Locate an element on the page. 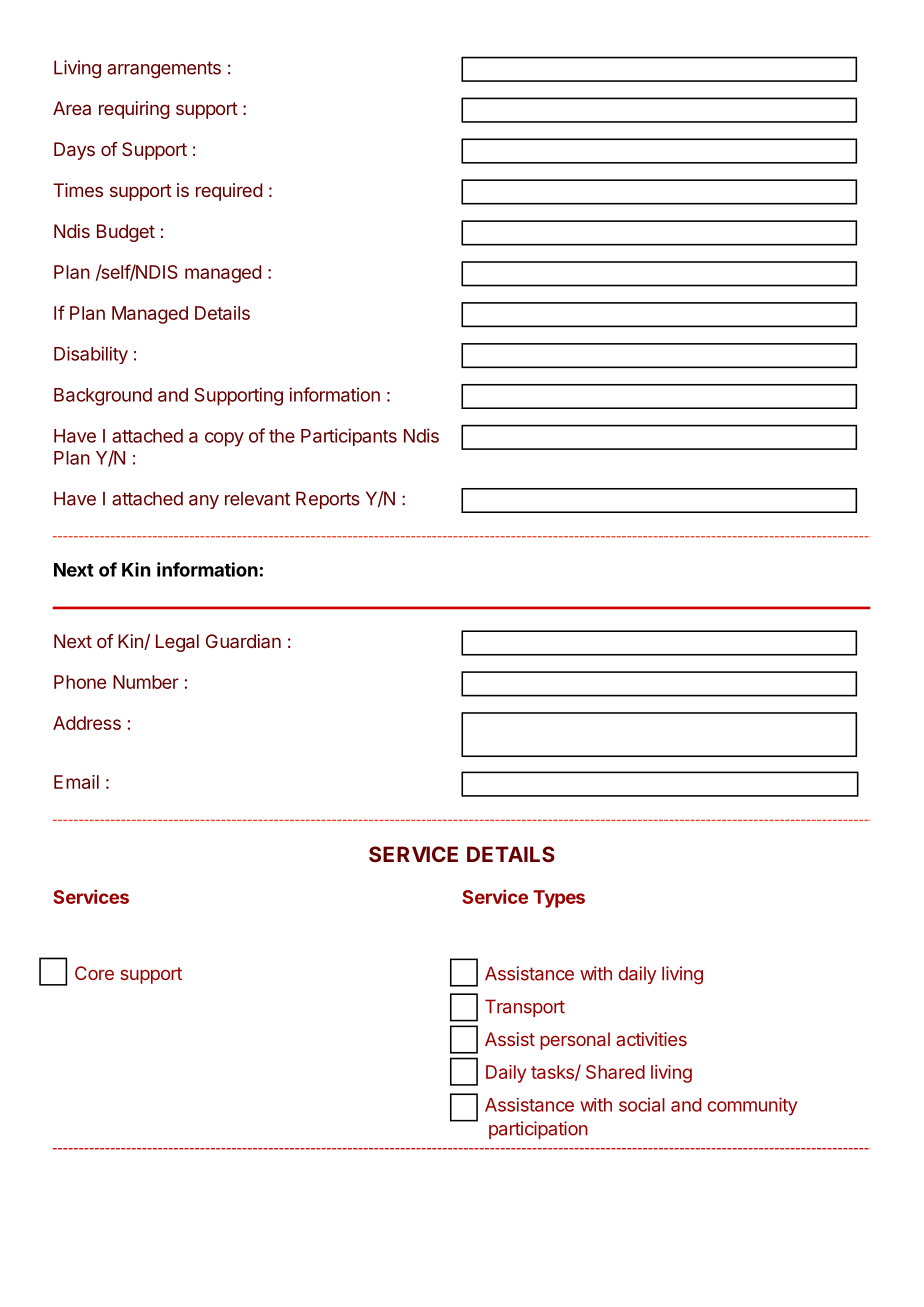 The width and height of the page is (924, 1307). Core is located at coordinates (94, 973).
